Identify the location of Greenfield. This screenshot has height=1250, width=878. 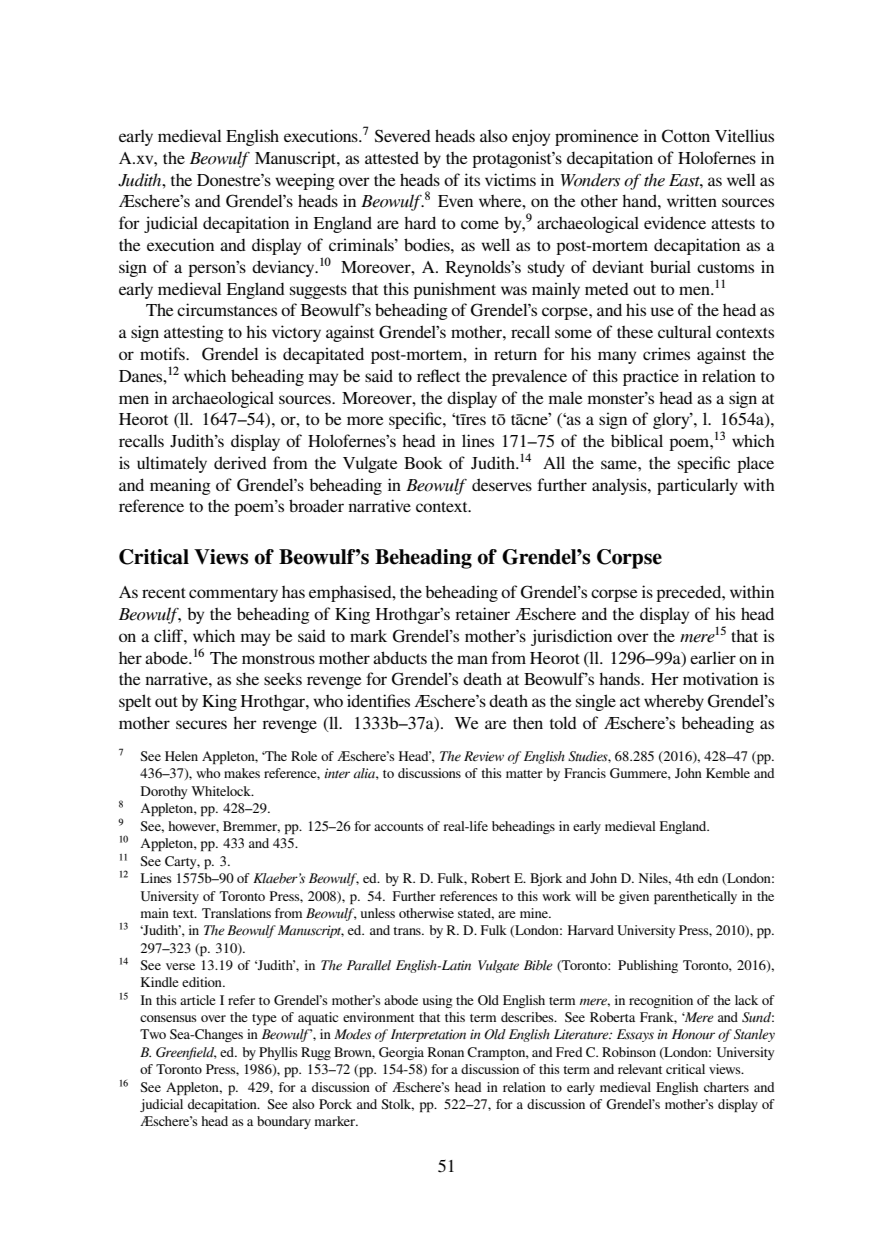
(186, 1053).
